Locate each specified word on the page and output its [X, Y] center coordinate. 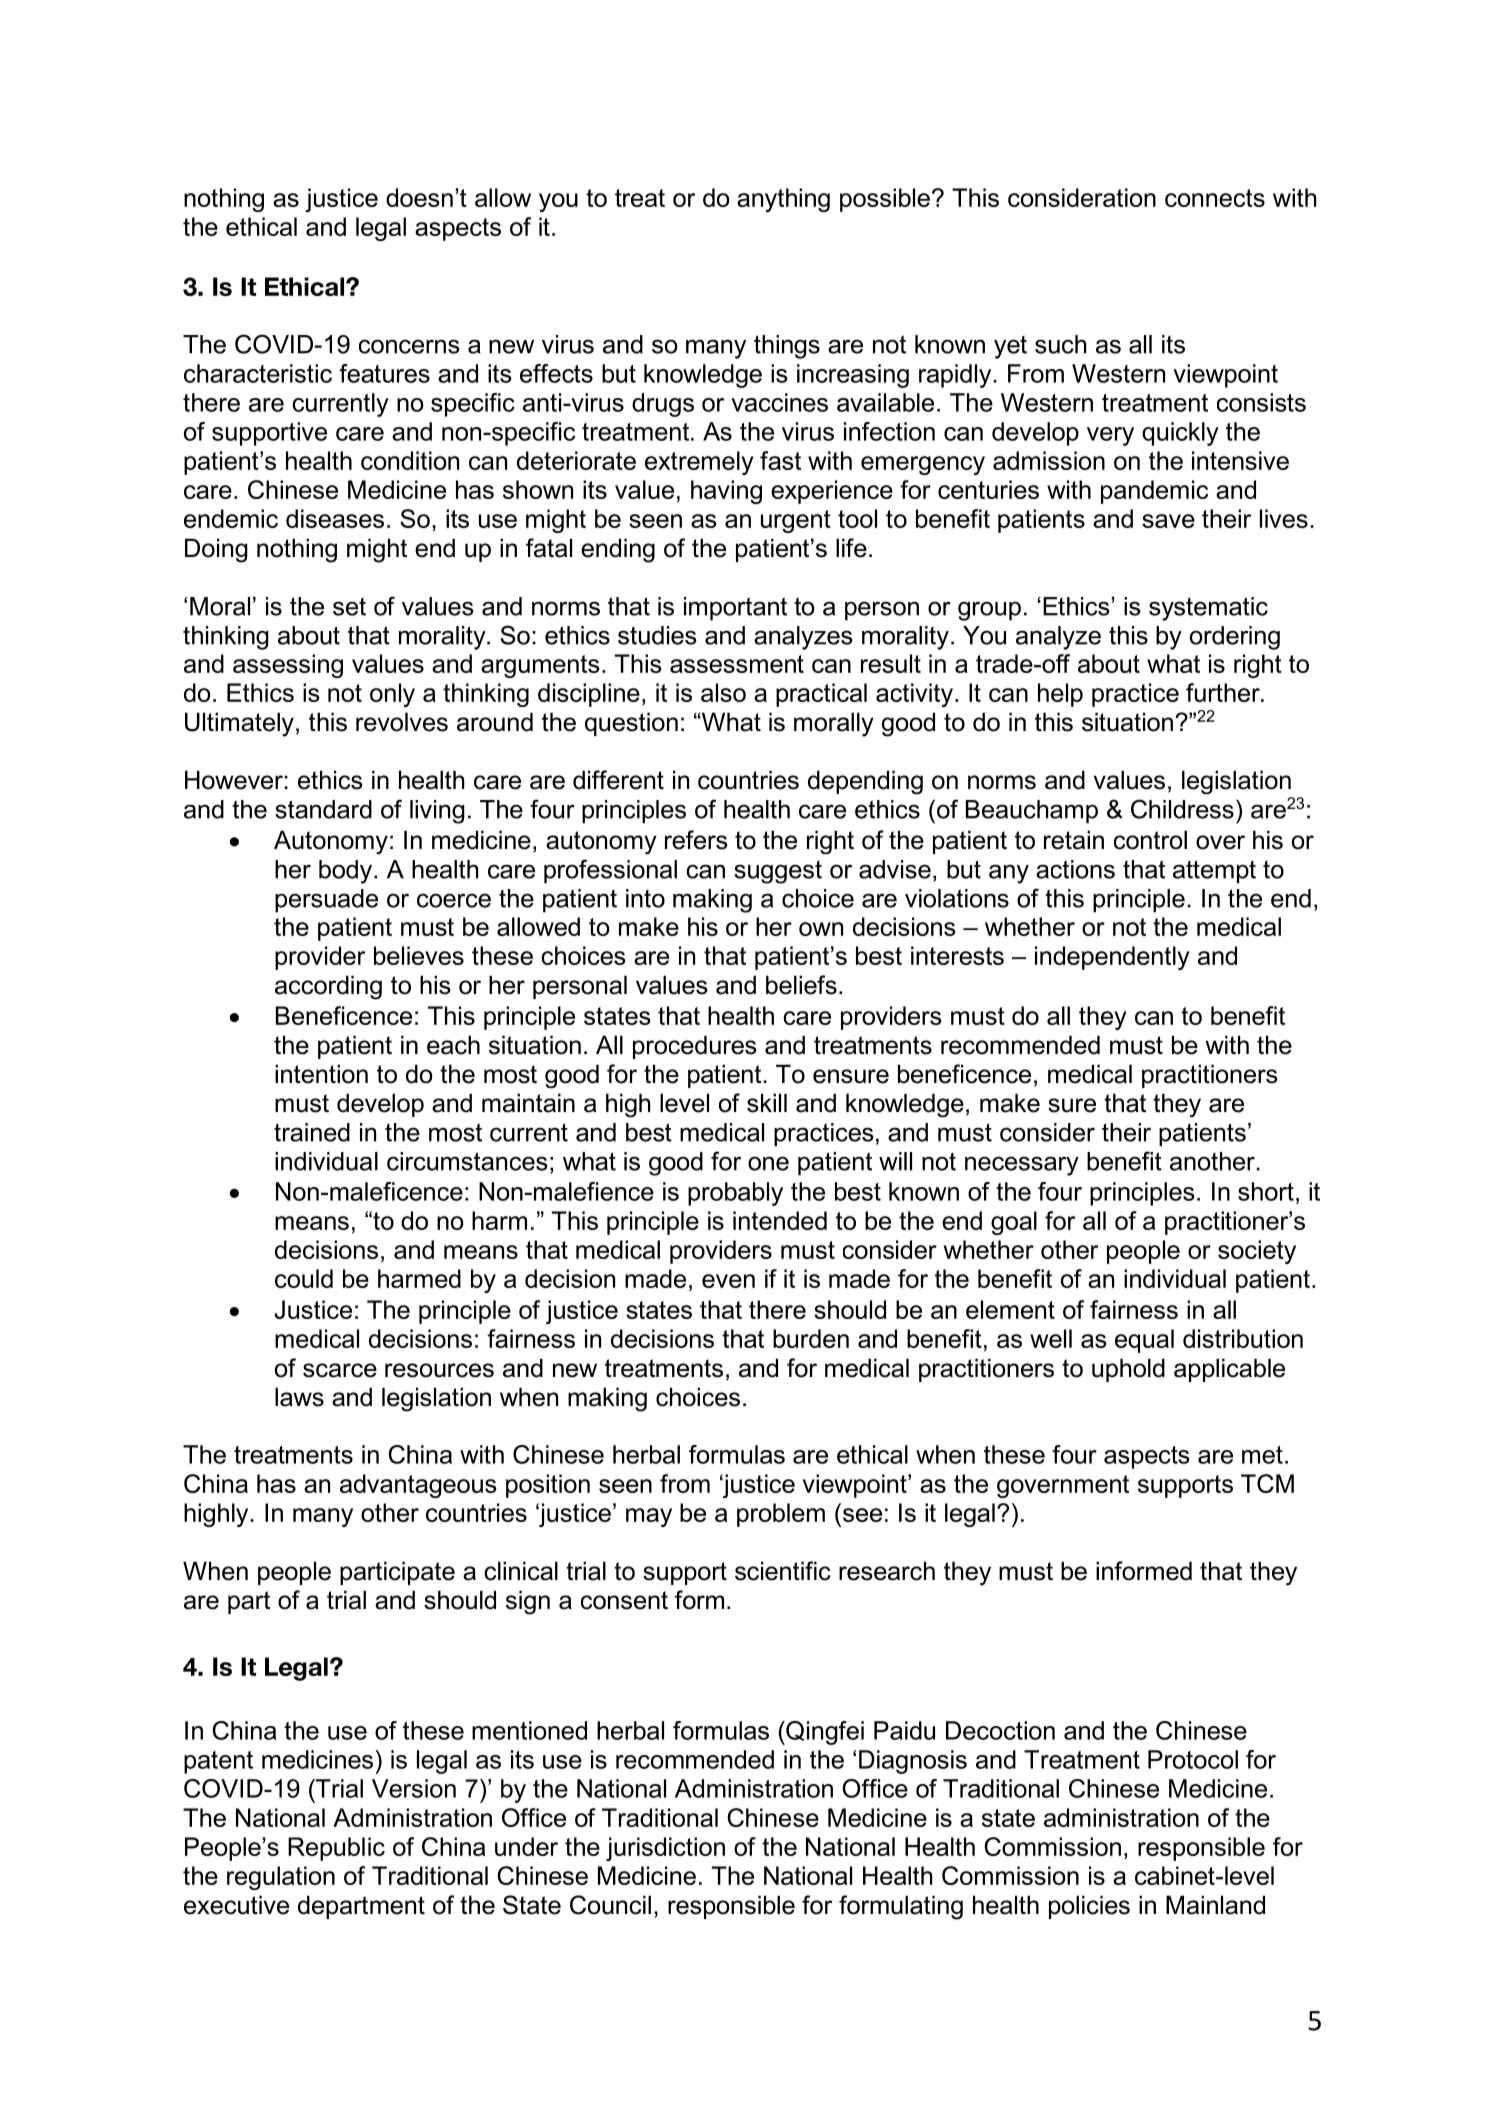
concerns [409, 346]
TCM [1267, 1483]
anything [783, 200]
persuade [326, 901]
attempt [1214, 872]
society [1257, 1252]
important [735, 609]
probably [735, 1194]
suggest [778, 872]
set [349, 607]
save [1168, 521]
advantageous [418, 1486]
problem [781, 1515]
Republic [336, 1849]
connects [1215, 198]
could [304, 1278]
